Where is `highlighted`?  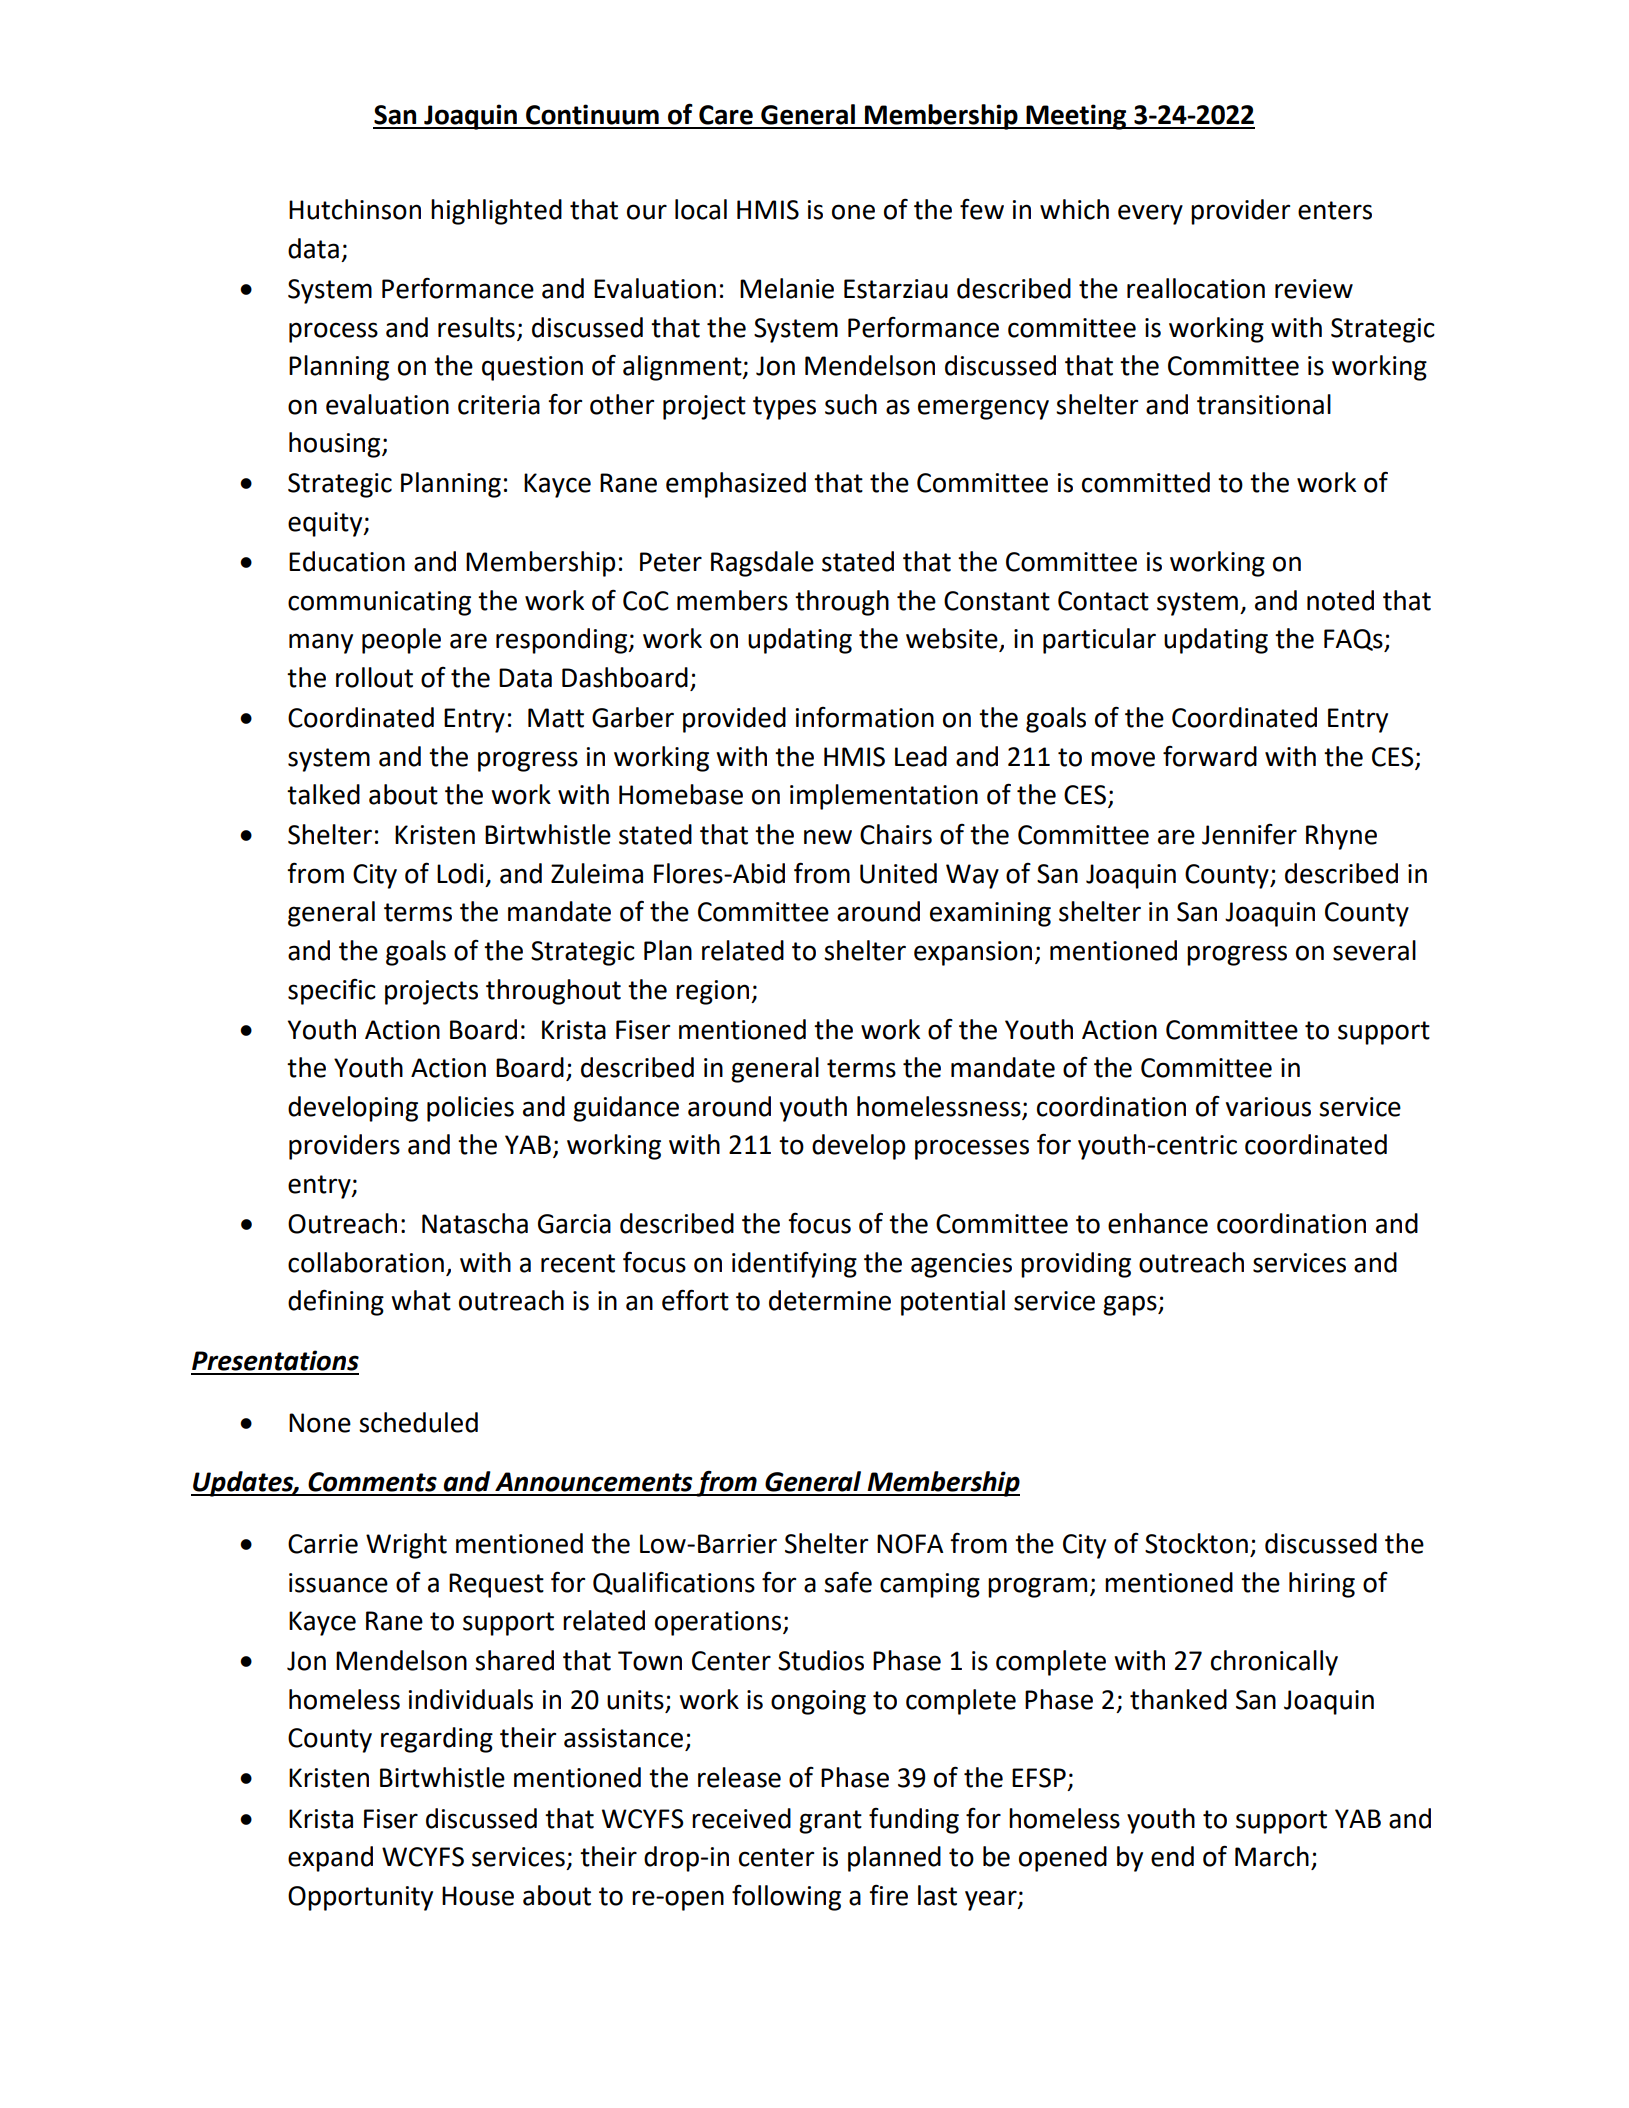 highlighted is located at coordinates (496, 212).
